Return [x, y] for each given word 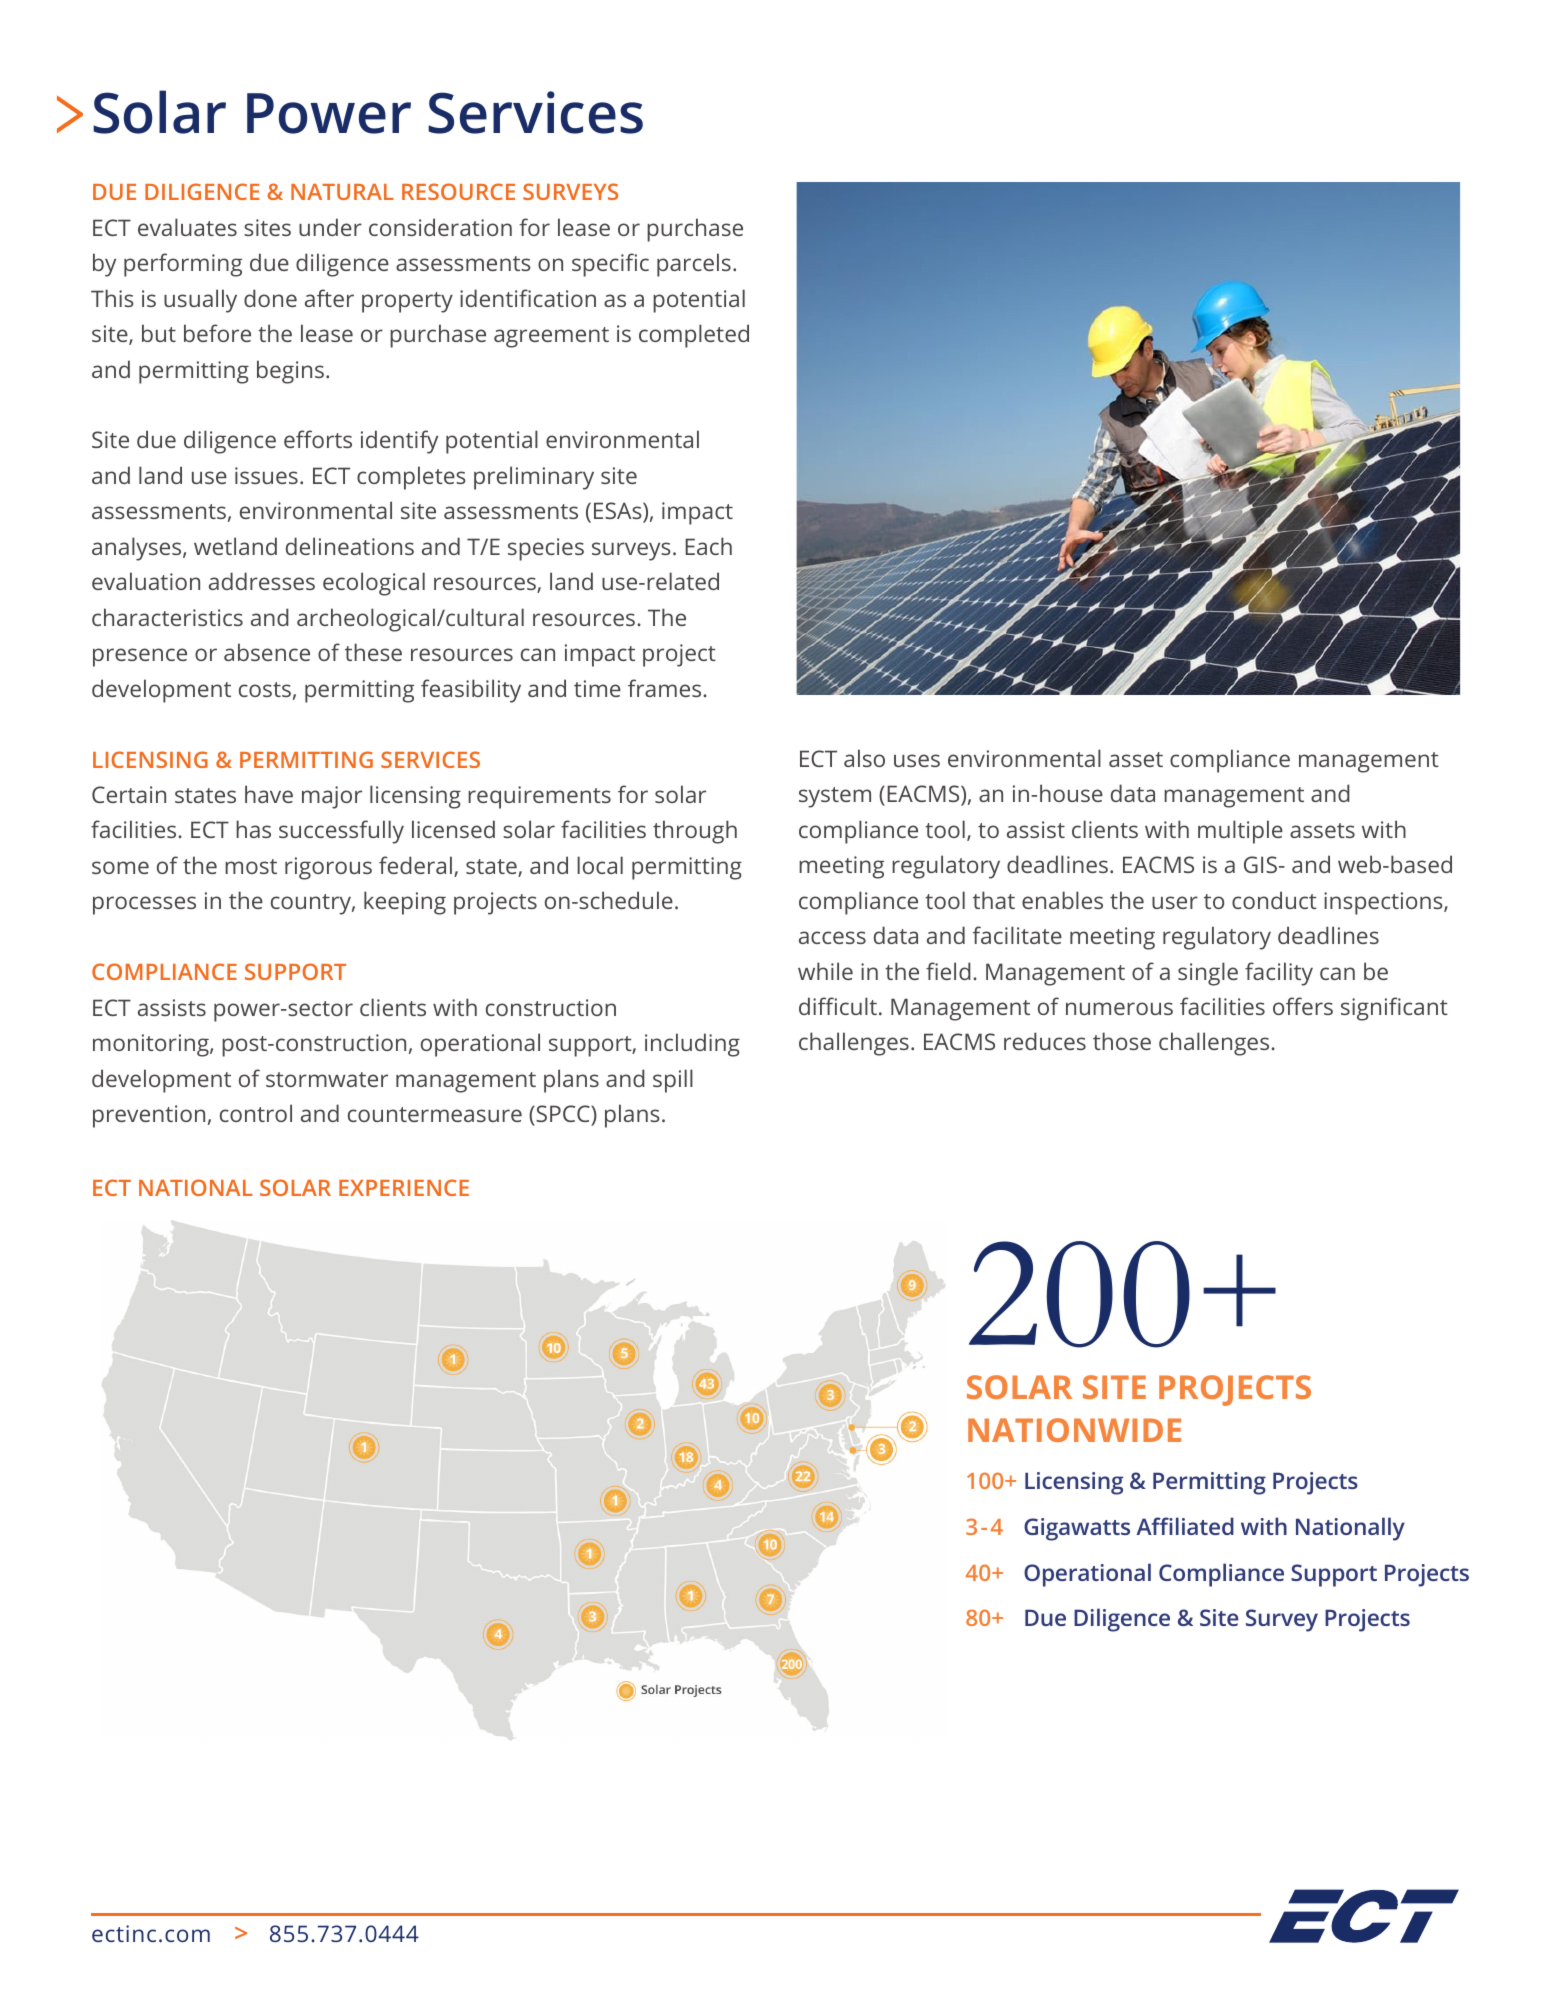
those [1122, 1041]
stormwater [327, 1079]
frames [666, 688]
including [692, 1045]
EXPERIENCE [404, 1187]
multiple [1240, 832]
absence [267, 652]
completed [694, 336]
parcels [694, 265]
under [330, 227]
